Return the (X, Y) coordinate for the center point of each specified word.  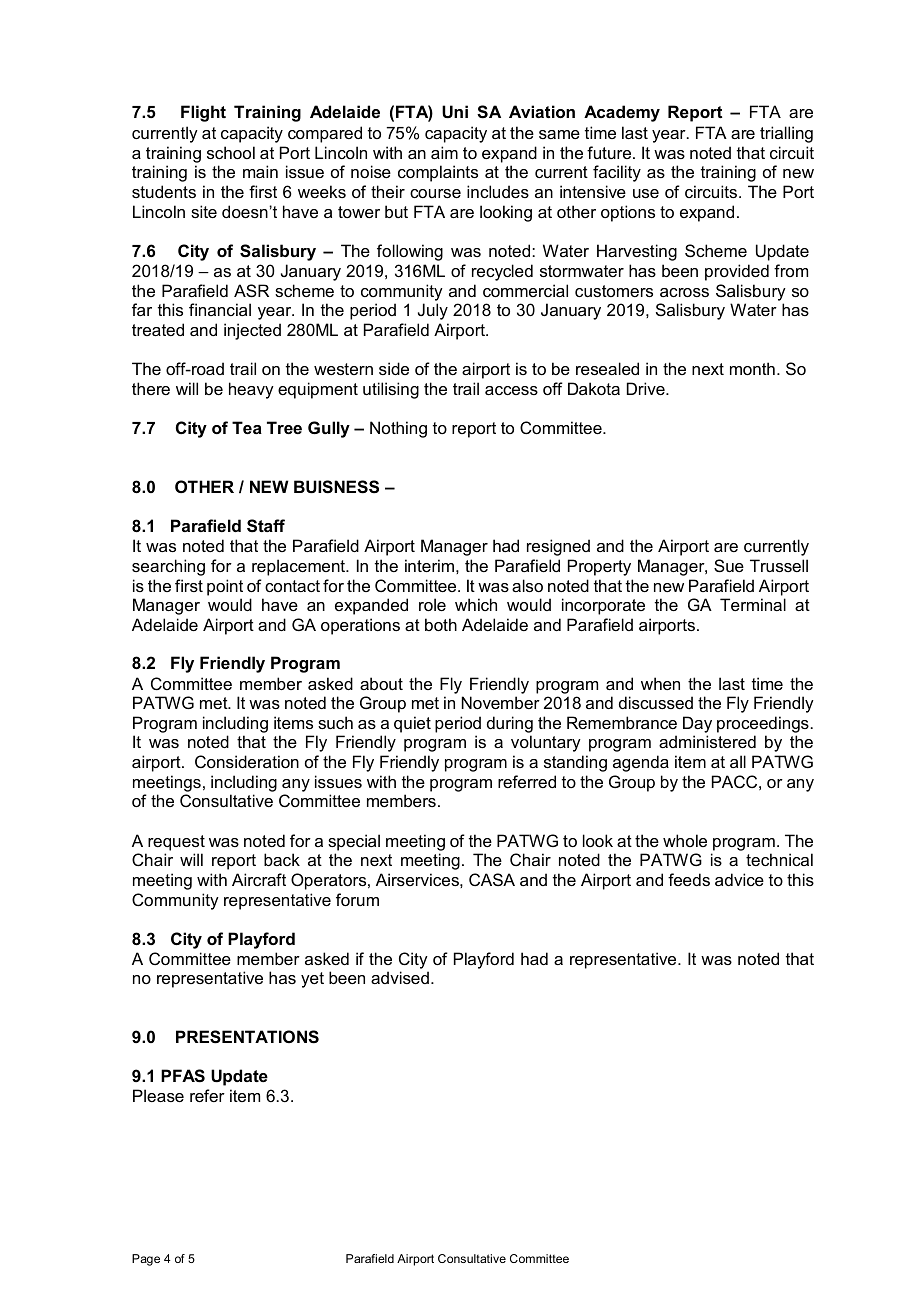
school (231, 152)
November (501, 702)
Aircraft (259, 879)
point (225, 587)
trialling (786, 134)
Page (146, 1260)
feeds (689, 879)
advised (400, 977)
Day (697, 726)
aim (444, 152)
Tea (247, 427)
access (511, 390)
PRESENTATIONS (247, 1037)
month (752, 368)
